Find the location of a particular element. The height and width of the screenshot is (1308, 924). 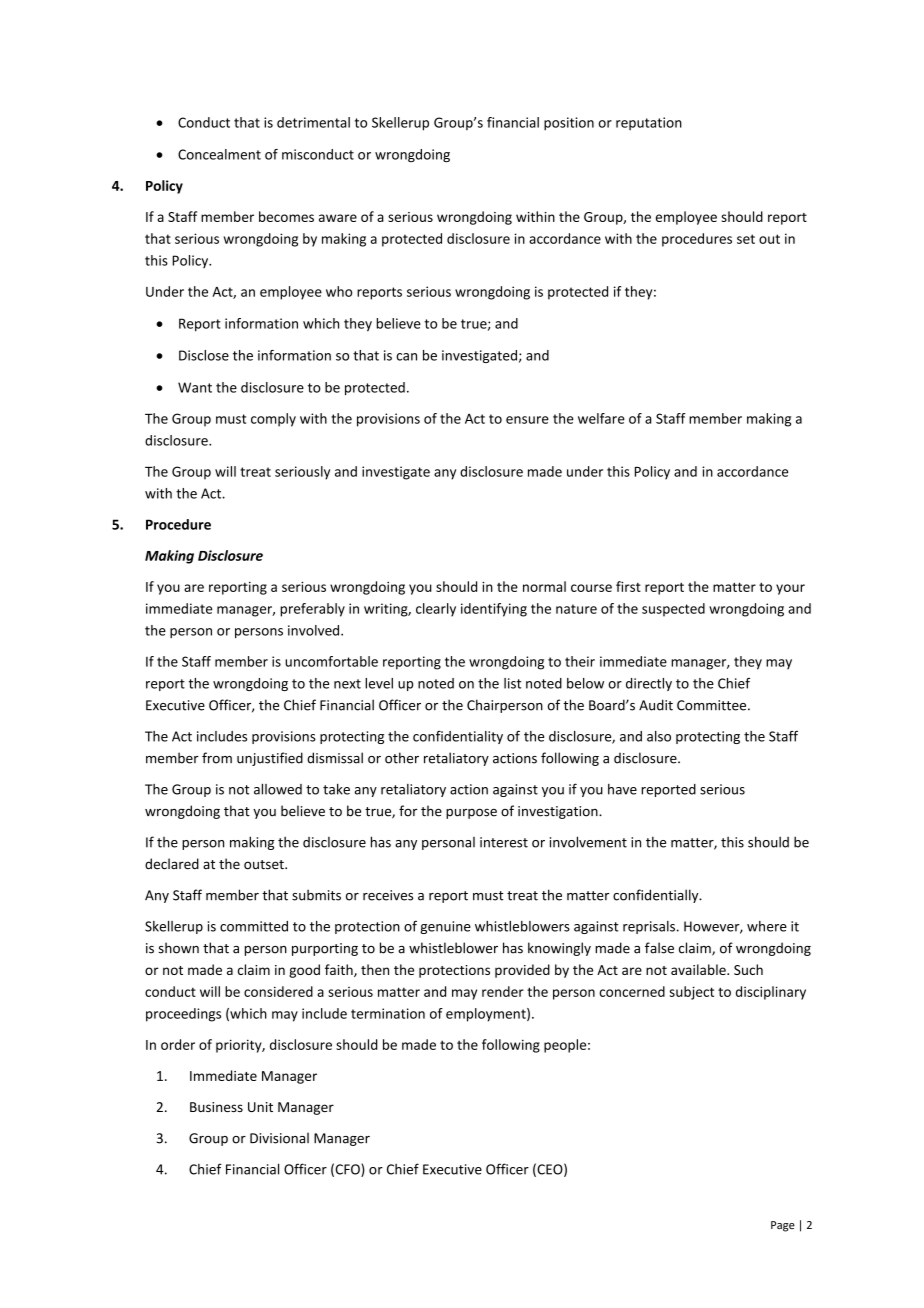

Committee is located at coordinates (713, 705).
